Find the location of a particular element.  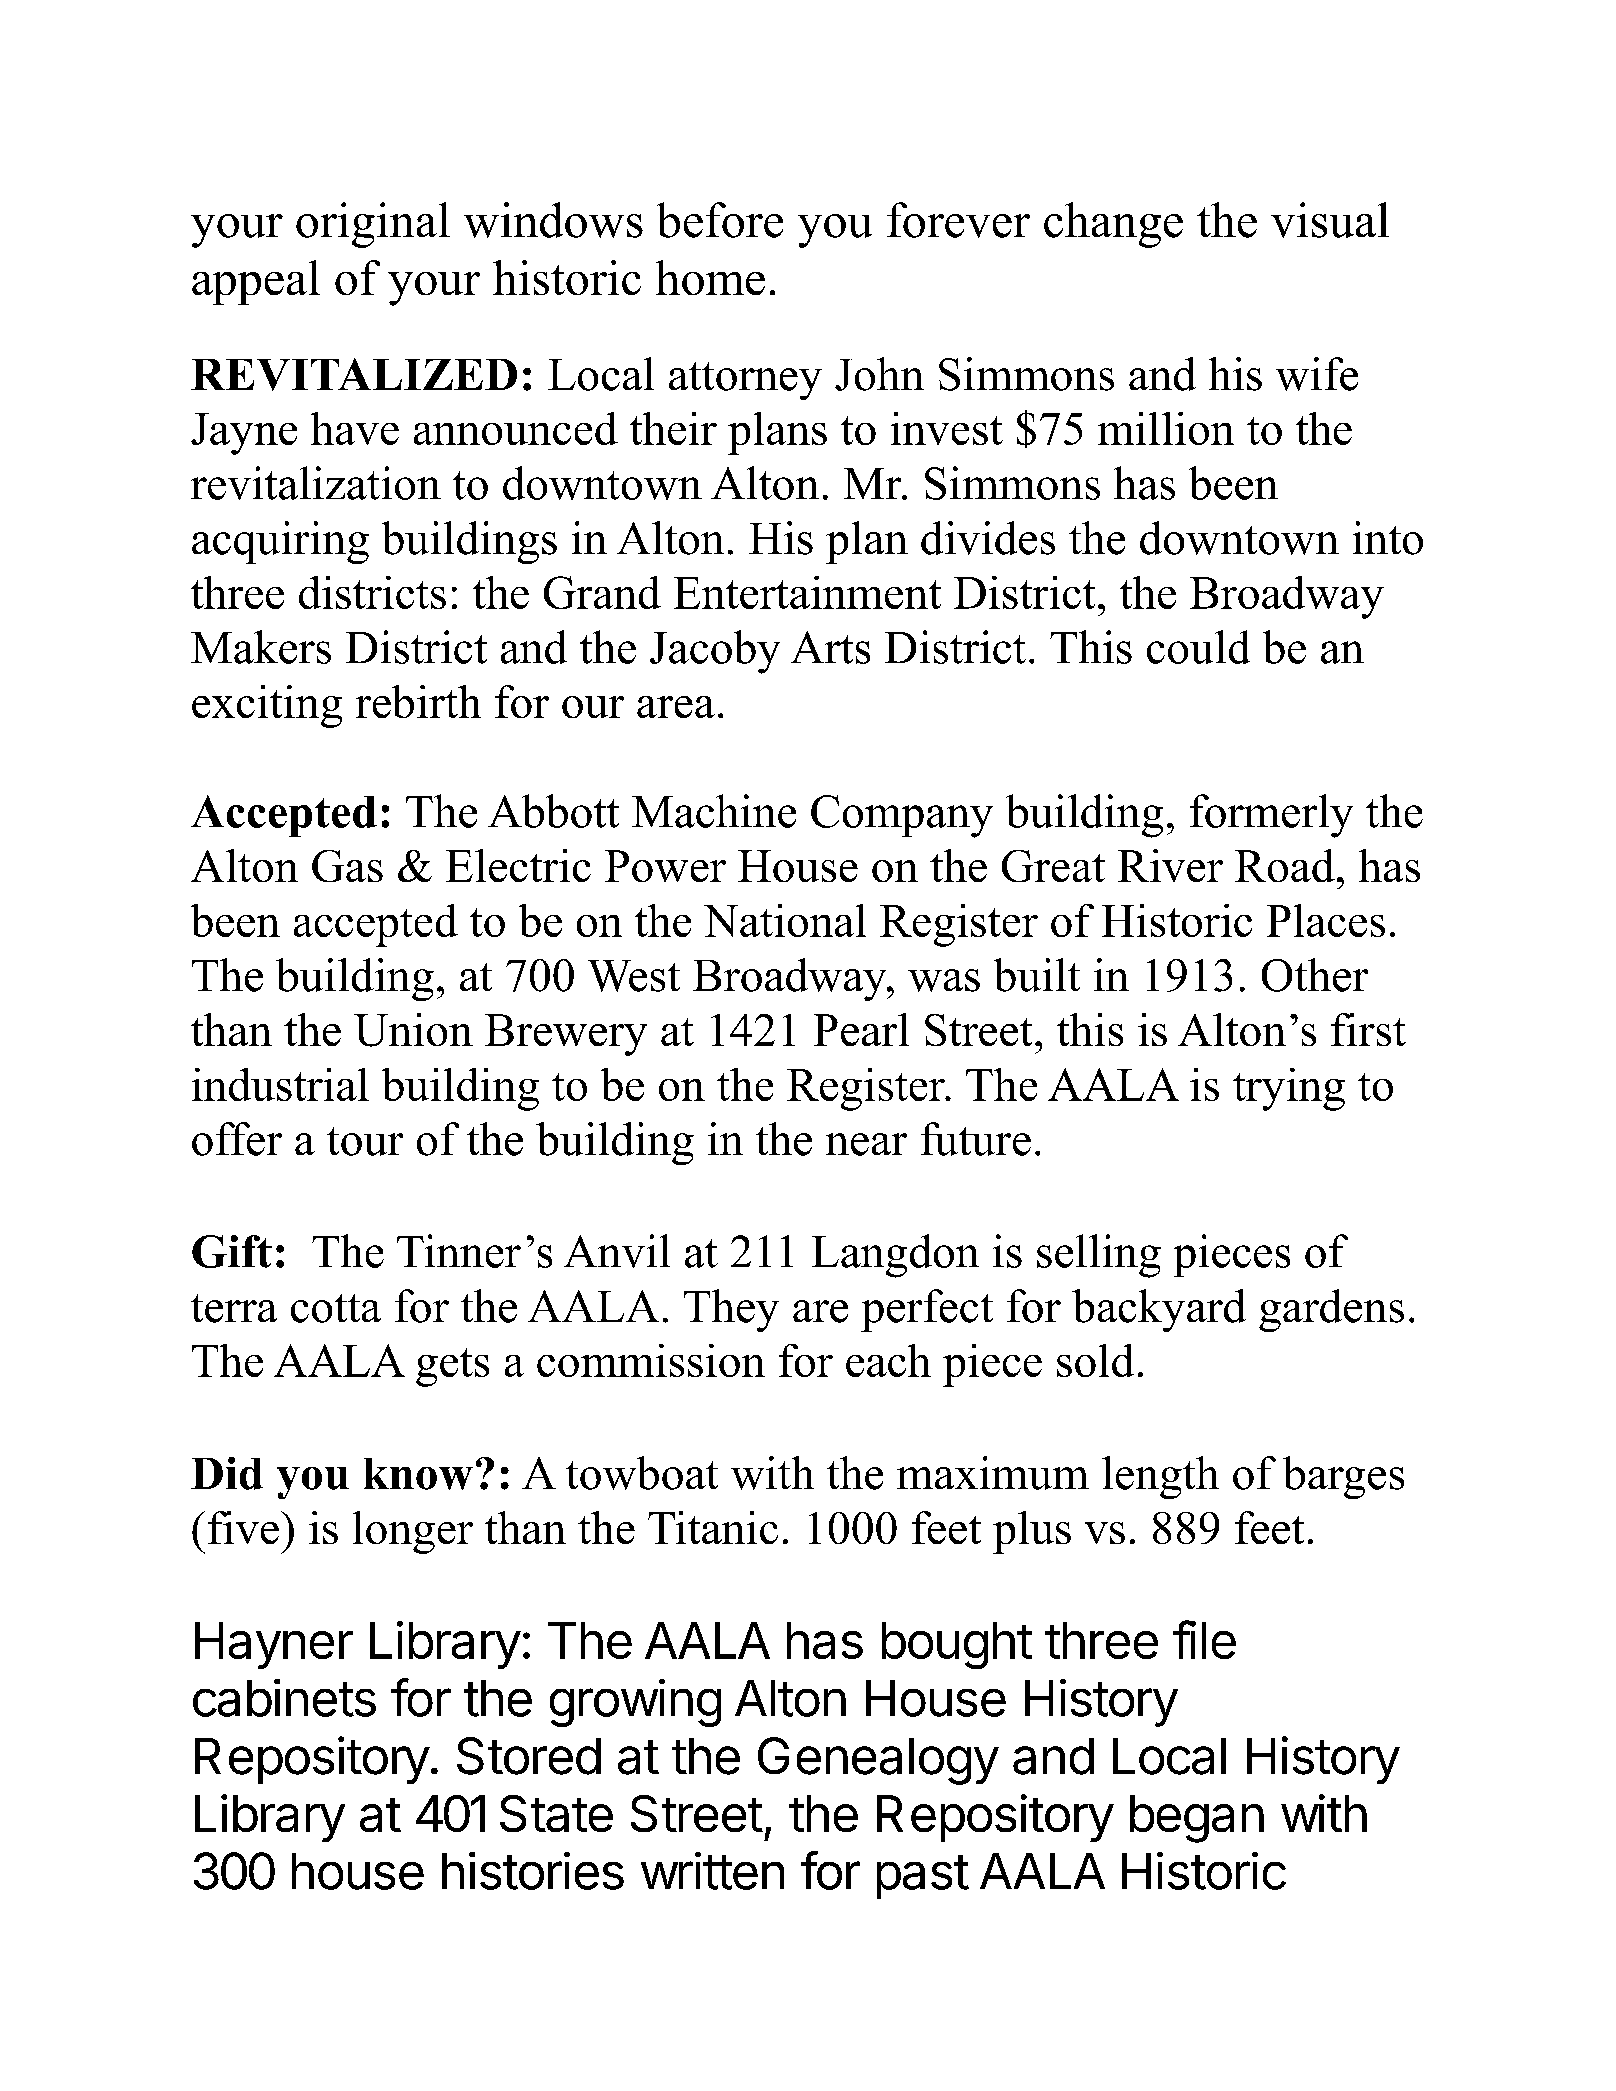

visual is located at coordinates (1330, 220).
